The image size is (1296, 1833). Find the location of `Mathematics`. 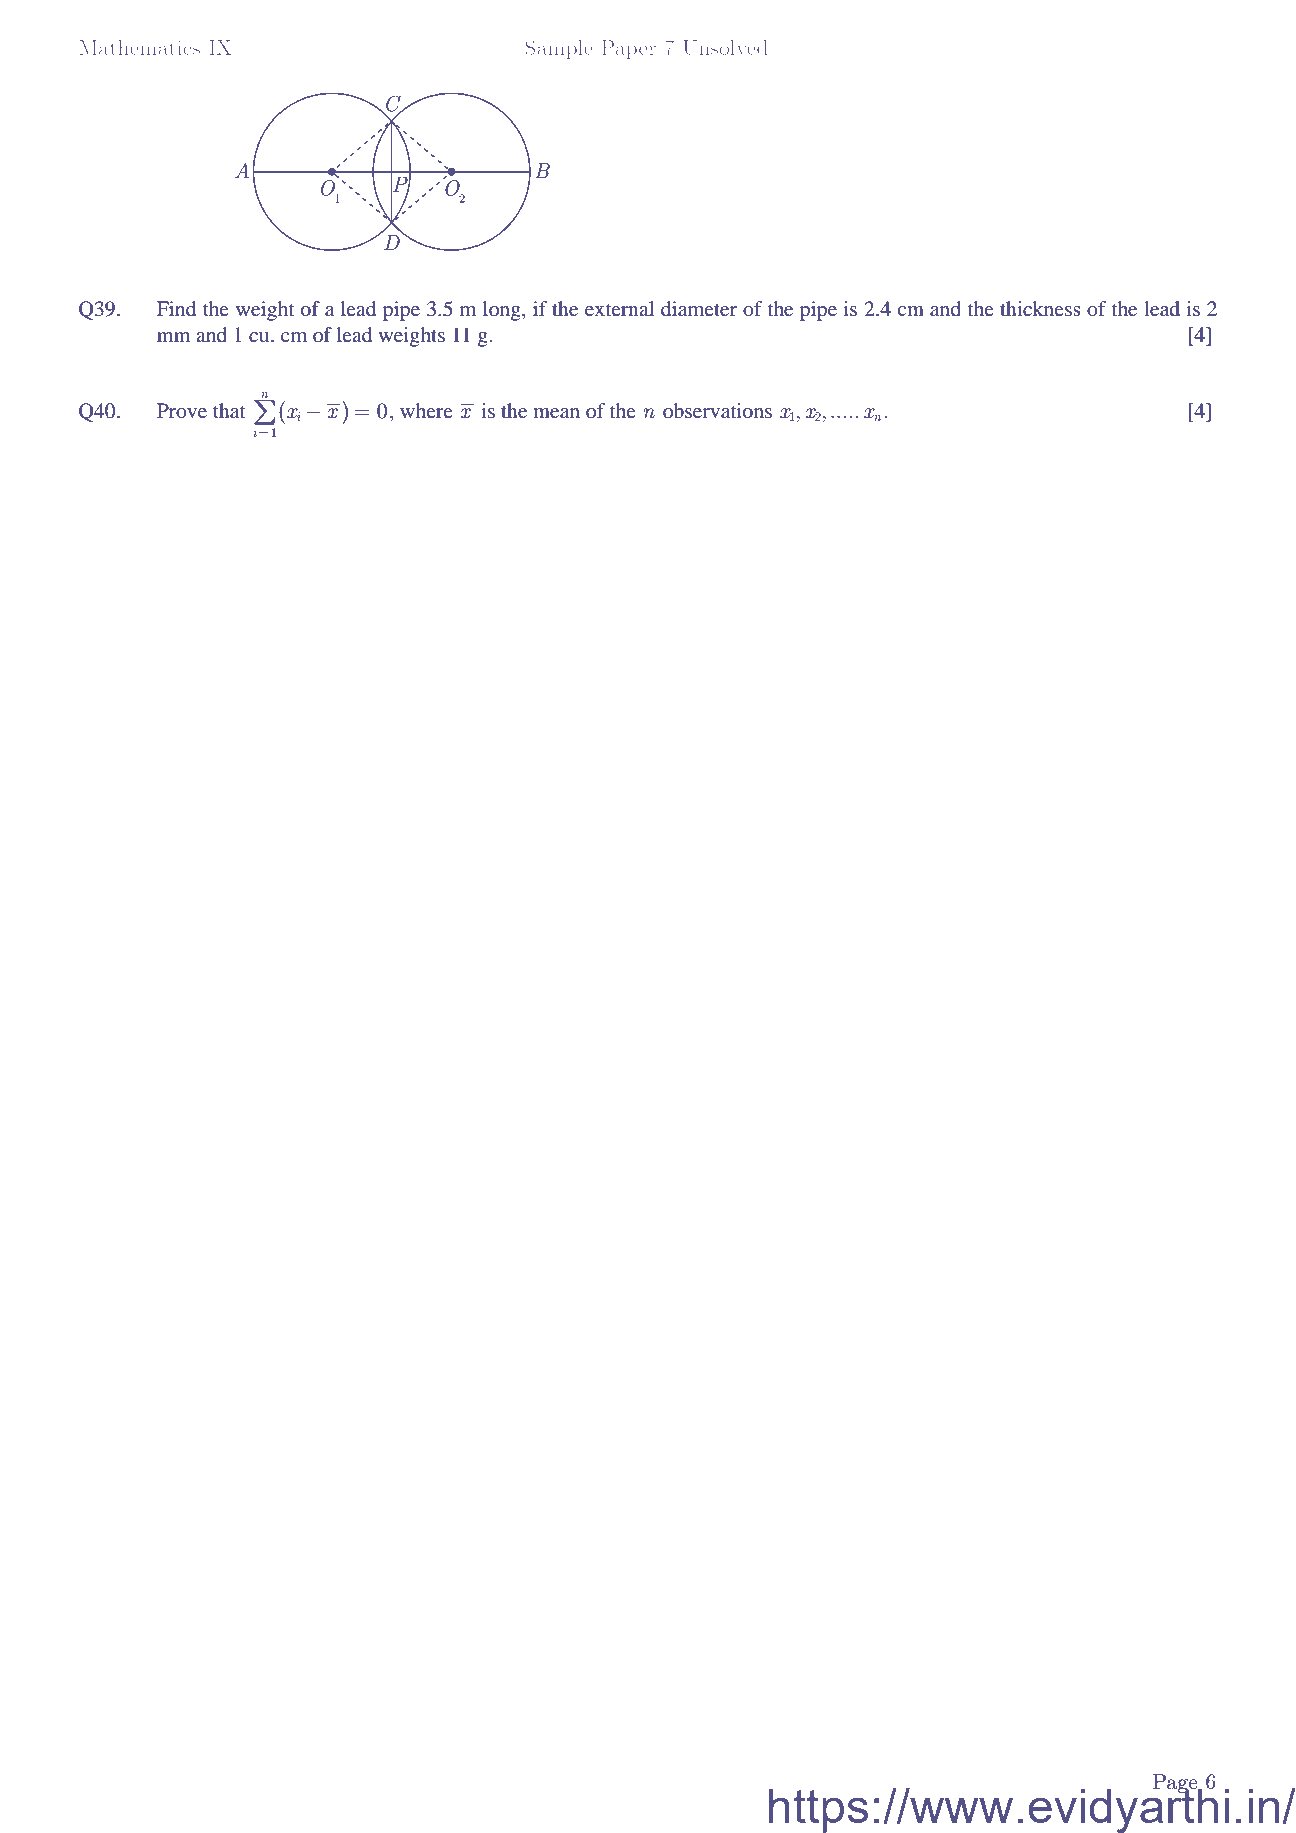

Mathematics is located at coordinates (139, 47).
